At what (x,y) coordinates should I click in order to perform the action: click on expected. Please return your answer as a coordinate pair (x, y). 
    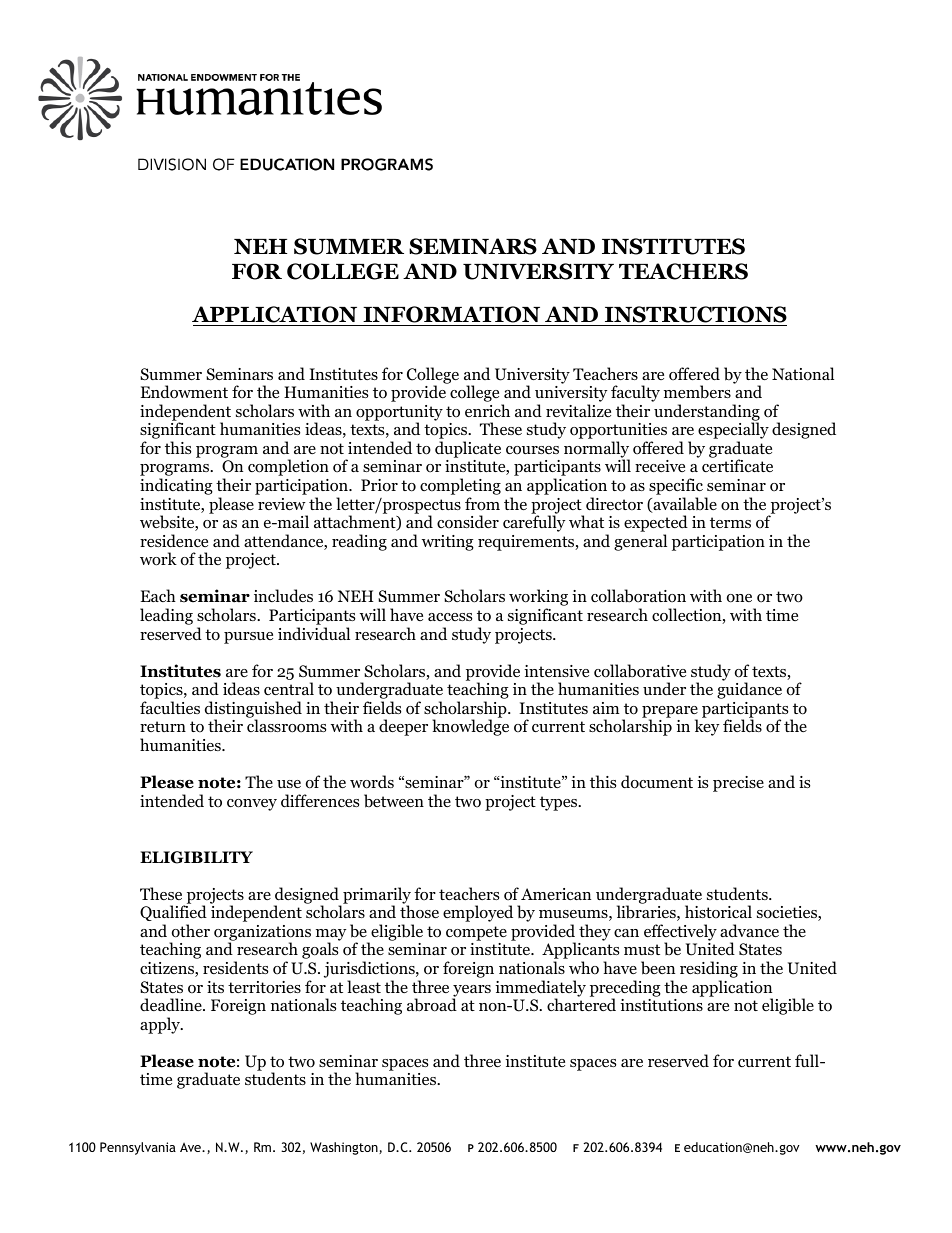
    Looking at the image, I should click on (656, 525).
